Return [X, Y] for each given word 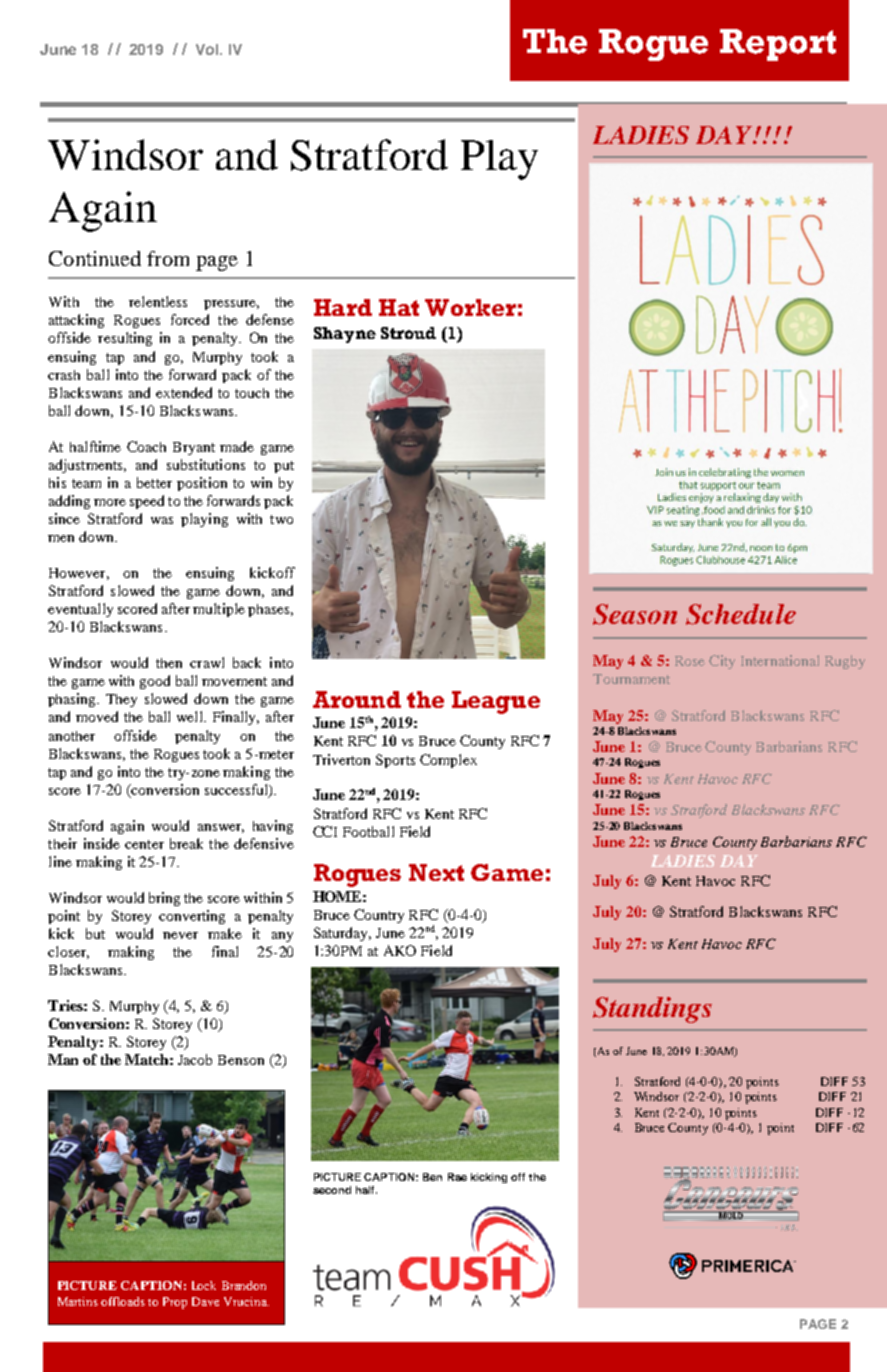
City [722, 662]
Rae [457, 1177]
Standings [652, 1010]
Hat [399, 307]
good [155, 682]
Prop [175, 1303]
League [496, 702]
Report [778, 45]
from [168, 258]
